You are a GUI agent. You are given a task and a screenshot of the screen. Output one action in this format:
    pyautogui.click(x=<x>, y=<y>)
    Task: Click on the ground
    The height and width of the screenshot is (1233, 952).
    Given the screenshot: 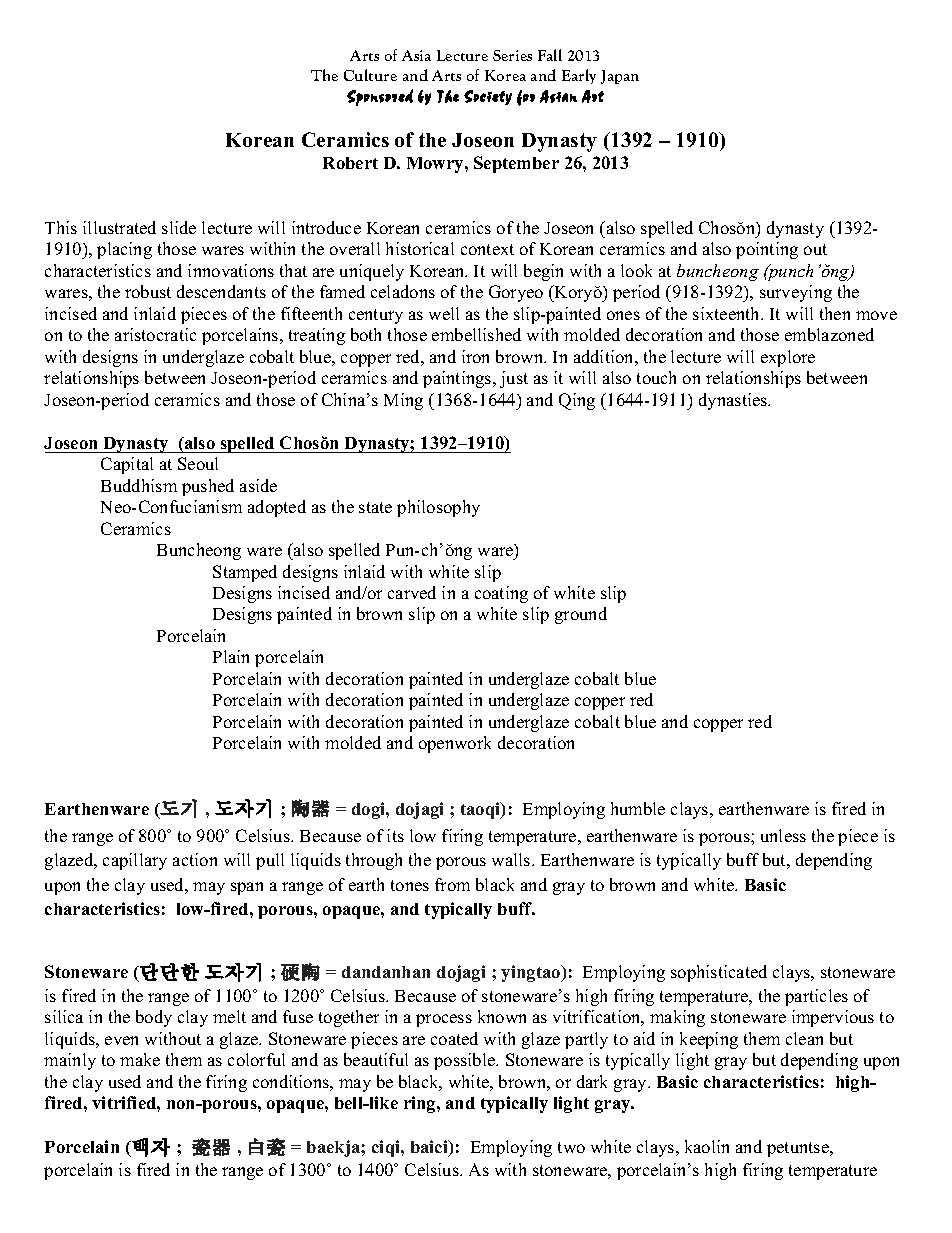 What is the action you would take?
    pyautogui.click(x=581, y=615)
